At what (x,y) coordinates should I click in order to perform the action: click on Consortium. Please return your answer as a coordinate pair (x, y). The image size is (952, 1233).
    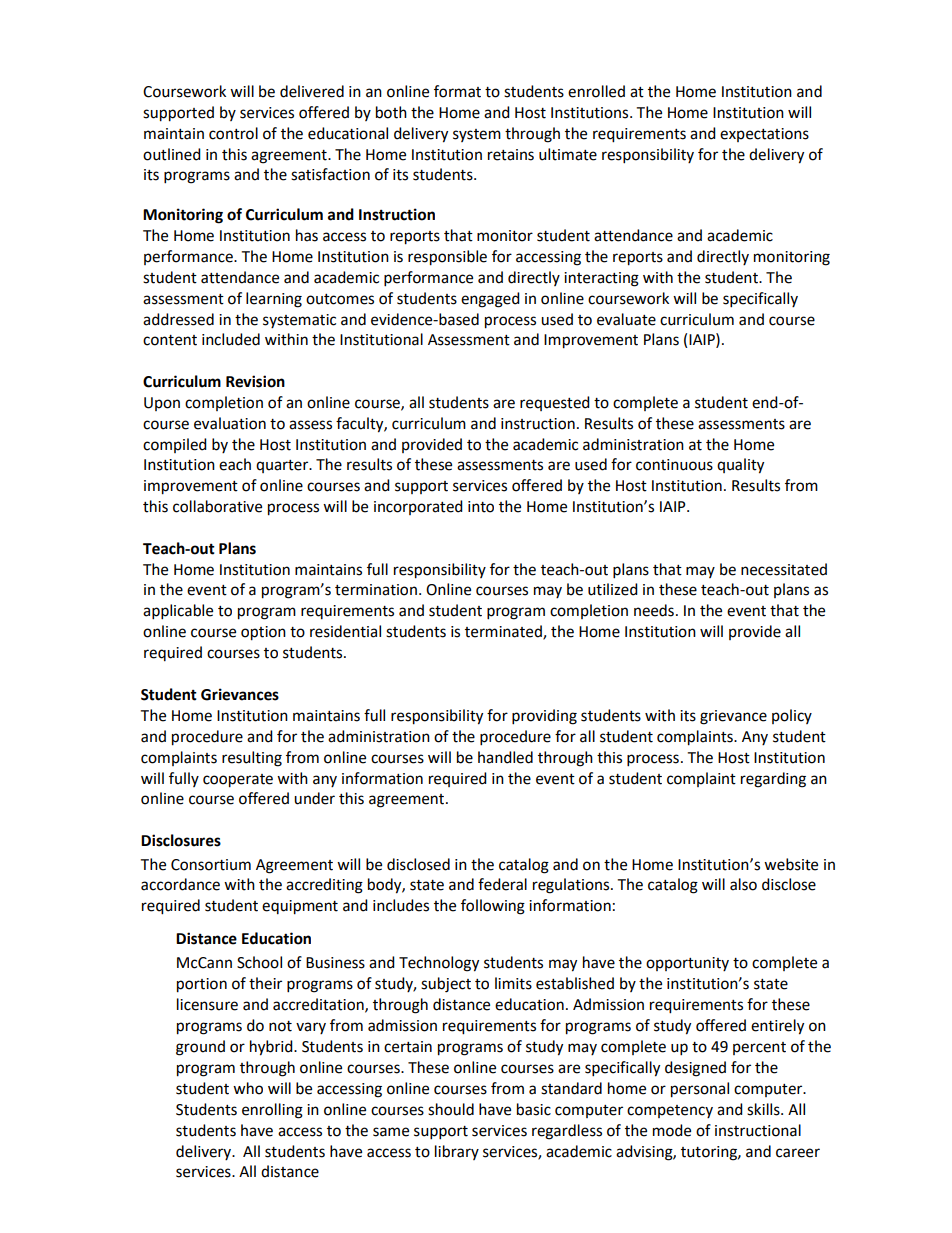
    Looking at the image, I should click on (211, 865).
